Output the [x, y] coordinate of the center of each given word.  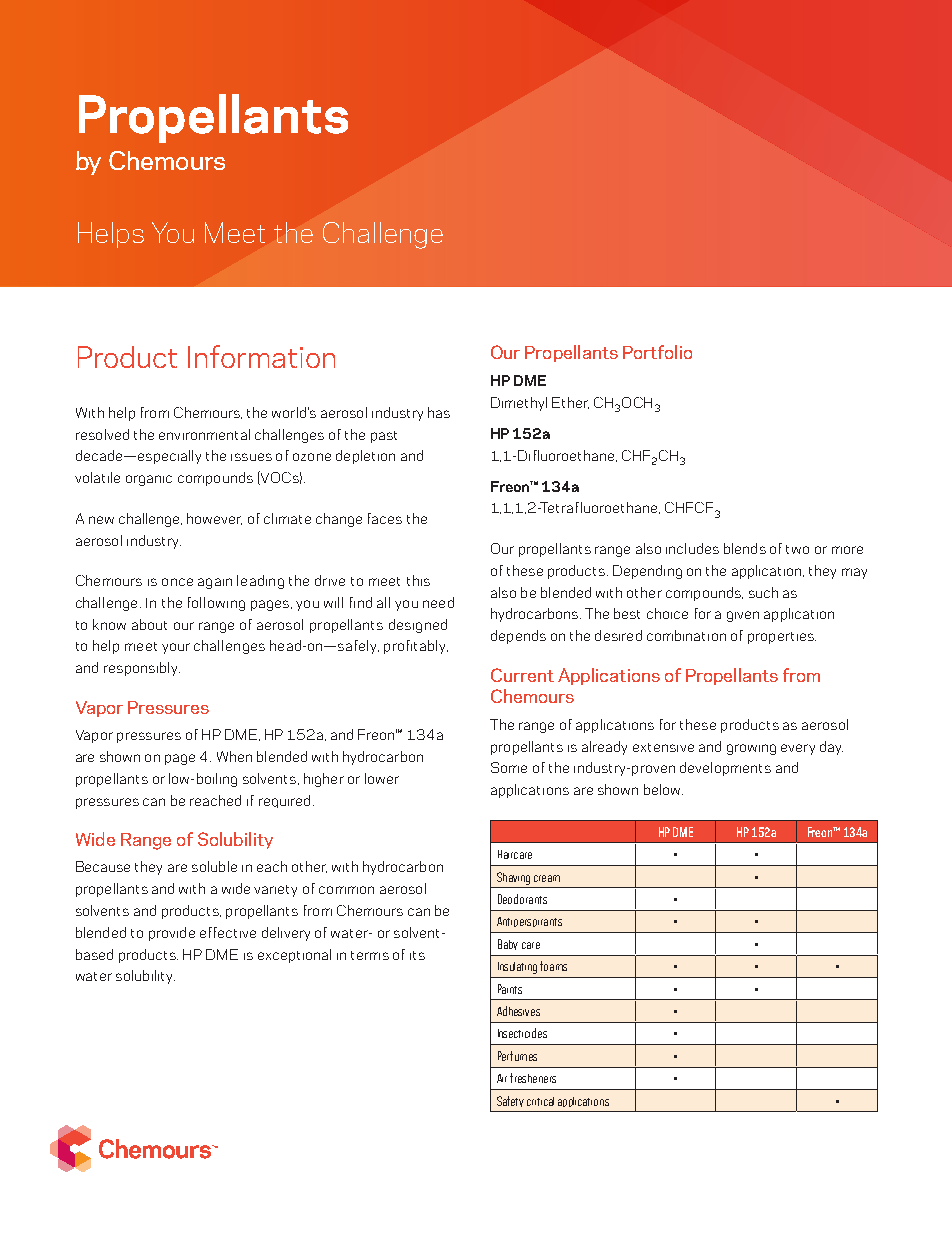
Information [261, 356]
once [177, 582]
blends [745, 548]
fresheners [533, 1078]
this [418, 580]
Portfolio [657, 352]
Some [509, 767]
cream [547, 878]
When [234, 756]
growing [751, 749]
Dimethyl [519, 404]
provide [172, 934]
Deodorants [522, 899]
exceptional [294, 956]
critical [540, 1101]
